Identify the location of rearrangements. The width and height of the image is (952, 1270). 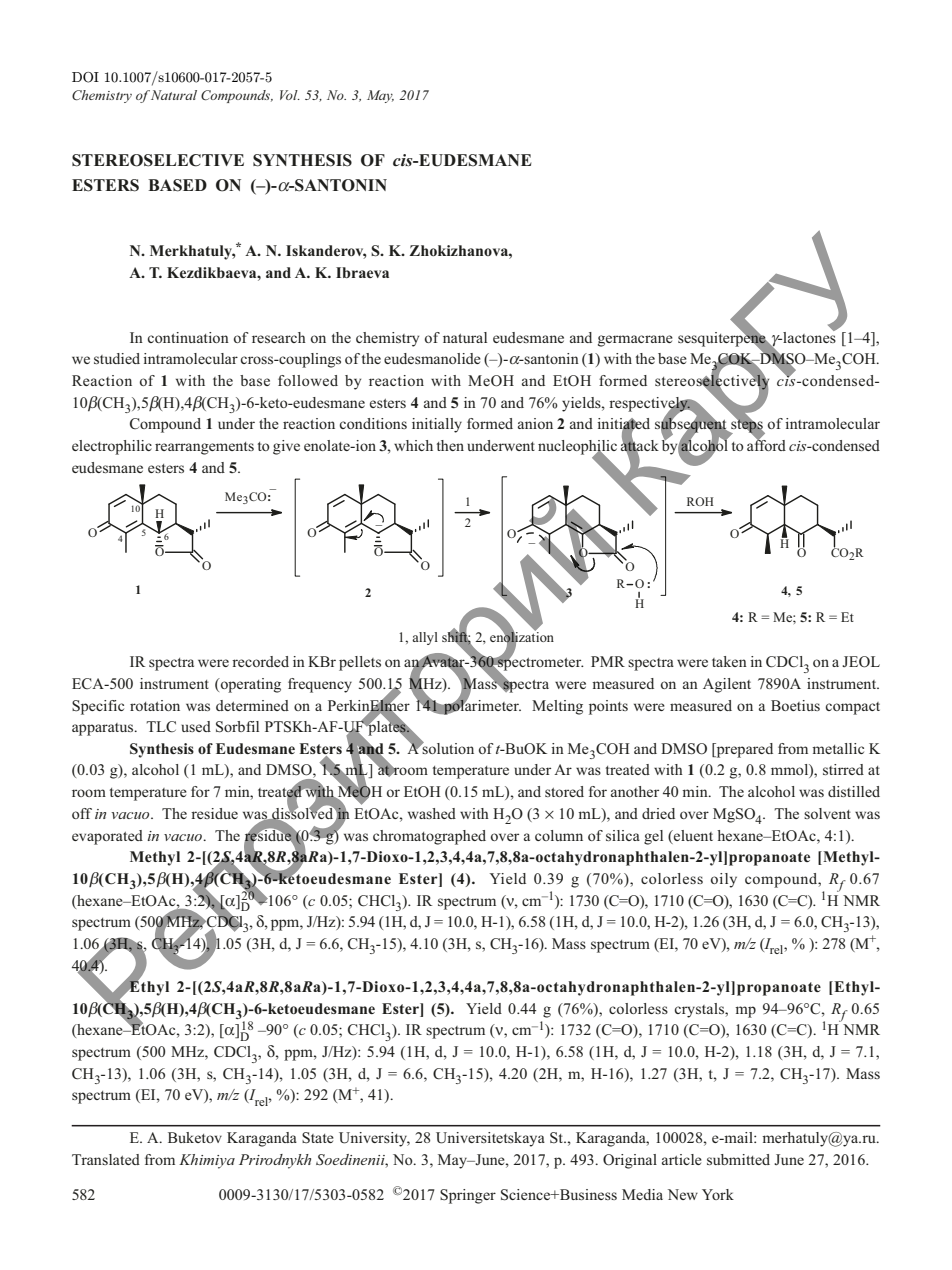
(204, 448).
